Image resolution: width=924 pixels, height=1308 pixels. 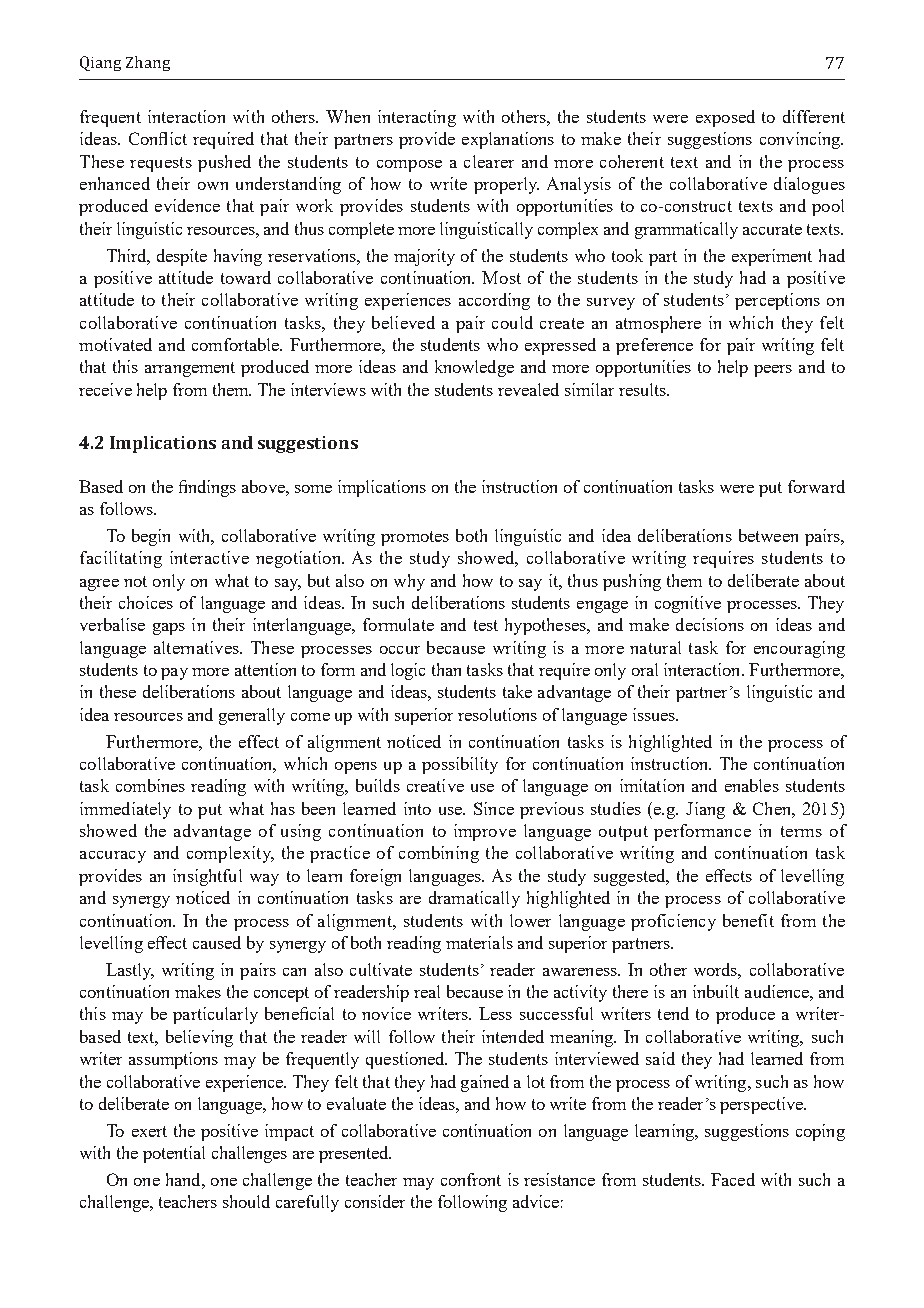 What do you see at coordinates (479, 942) in the image?
I see `materials` at bounding box center [479, 942].
